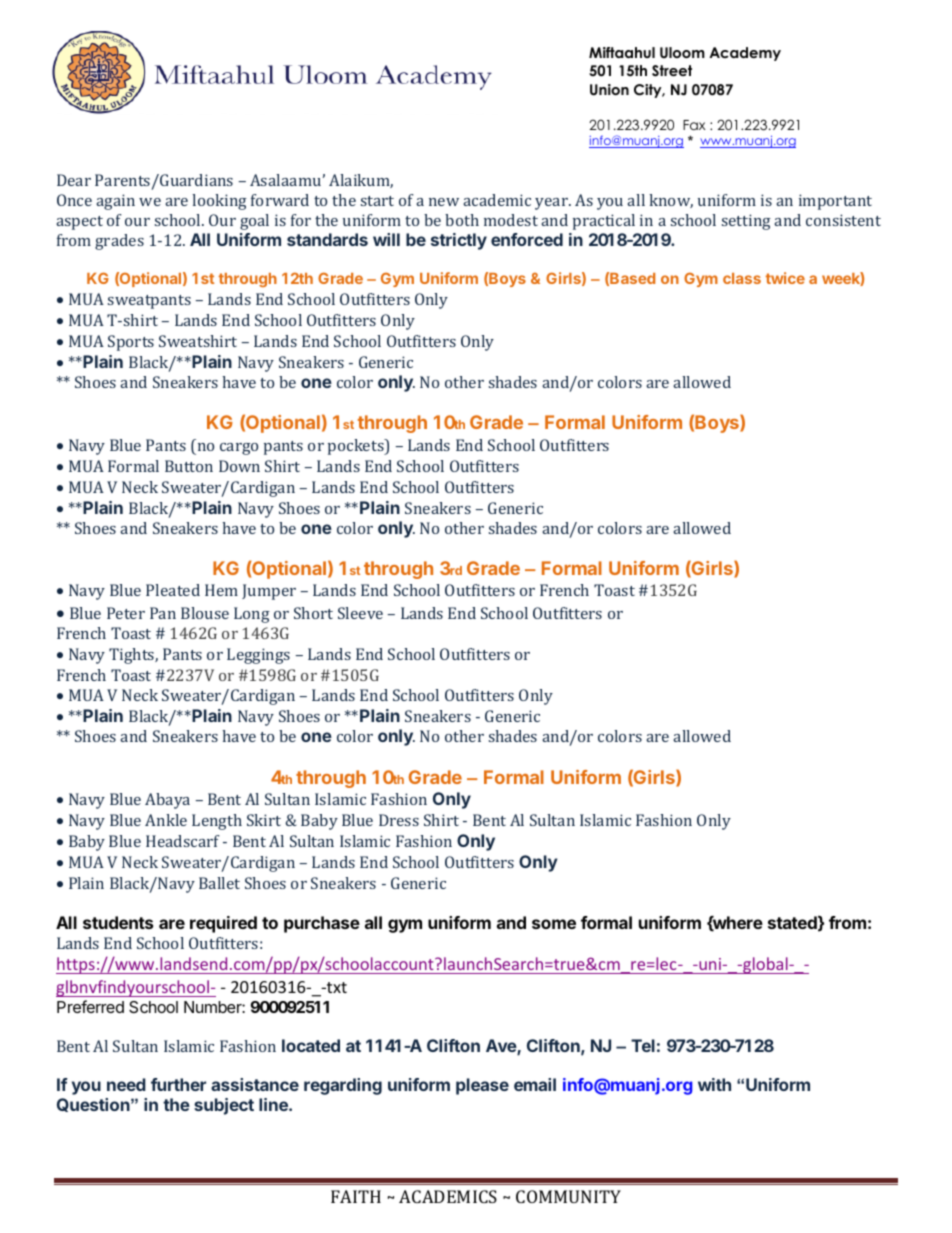 Image resolution: width=952 pixels, height=1233 pixels. Describe the element at coordinates (224, 1106) in the page. I see `subject` at that location.
